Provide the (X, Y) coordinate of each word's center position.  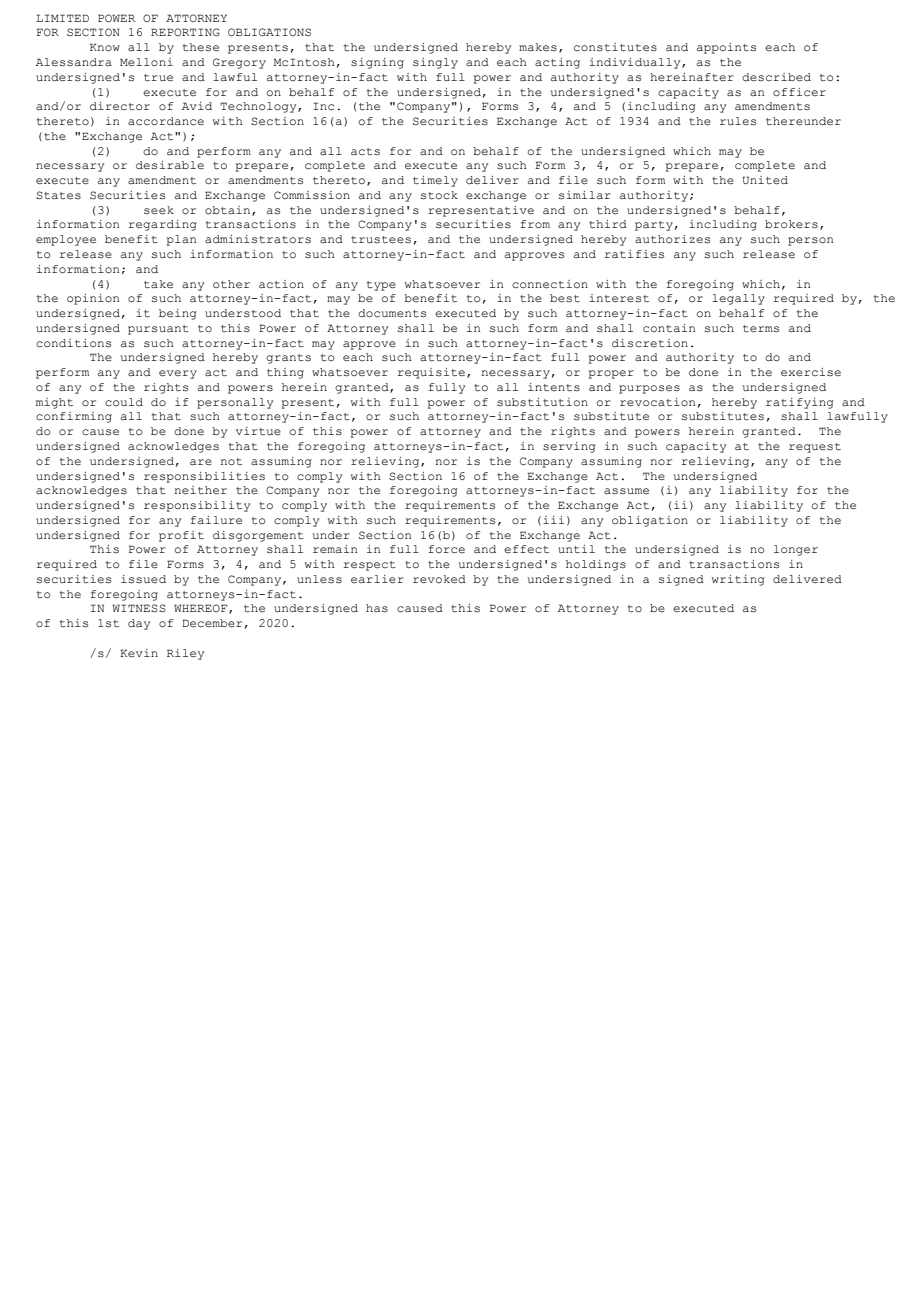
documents (392, 313)
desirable (170, 165)
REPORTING (185, 32)
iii (553, 520)
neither (200, 490)
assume (626, 491)
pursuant (158, 330)
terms (761, 329)
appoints (726, 48)
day (139, 624)
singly (435, 63)
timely (435, 181)
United (765, 180)
